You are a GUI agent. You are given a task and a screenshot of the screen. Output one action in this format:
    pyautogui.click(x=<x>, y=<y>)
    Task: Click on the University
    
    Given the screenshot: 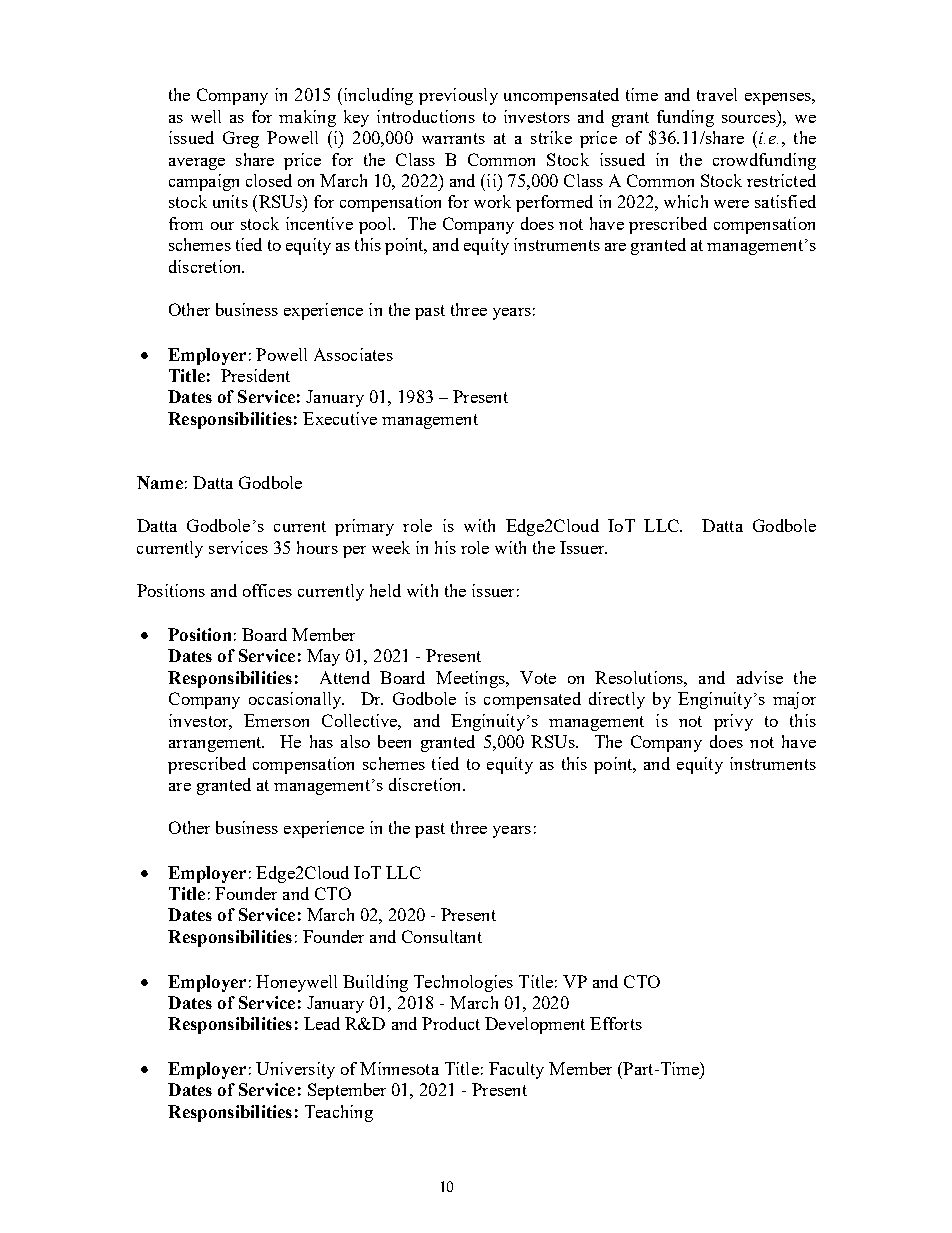 What is the action you would take?
    pyautogui.click(x=295, y=1070)
